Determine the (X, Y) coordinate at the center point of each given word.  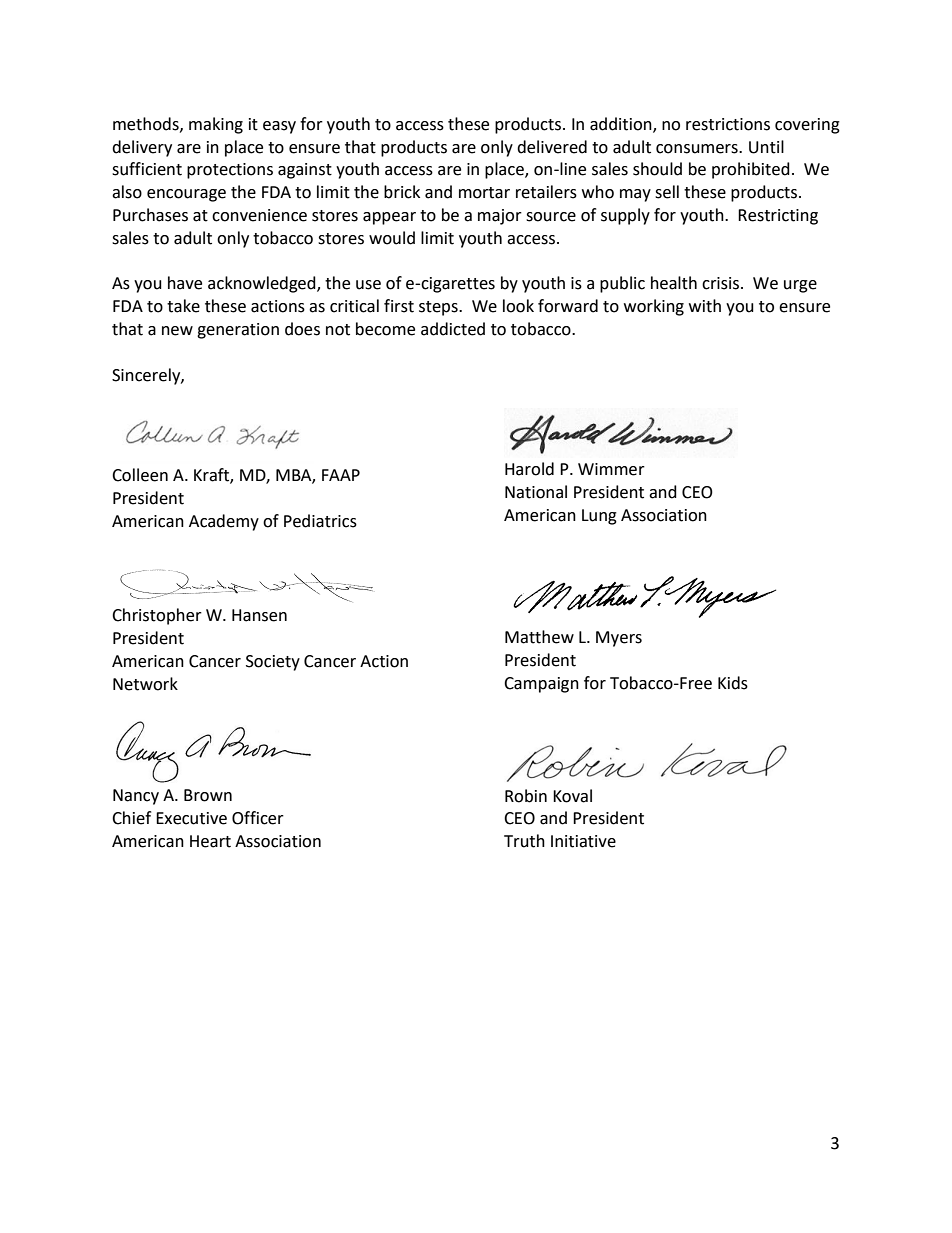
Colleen (140, 475)
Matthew (539, 637)
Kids (733, 683)
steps (439, 308)
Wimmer (611, 469)
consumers (698, 149)
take (183, 306)
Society (273, 663)
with (705, 306)
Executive (191, 818)
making (216, 125)
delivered (552, 147)
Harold (529, 469)
